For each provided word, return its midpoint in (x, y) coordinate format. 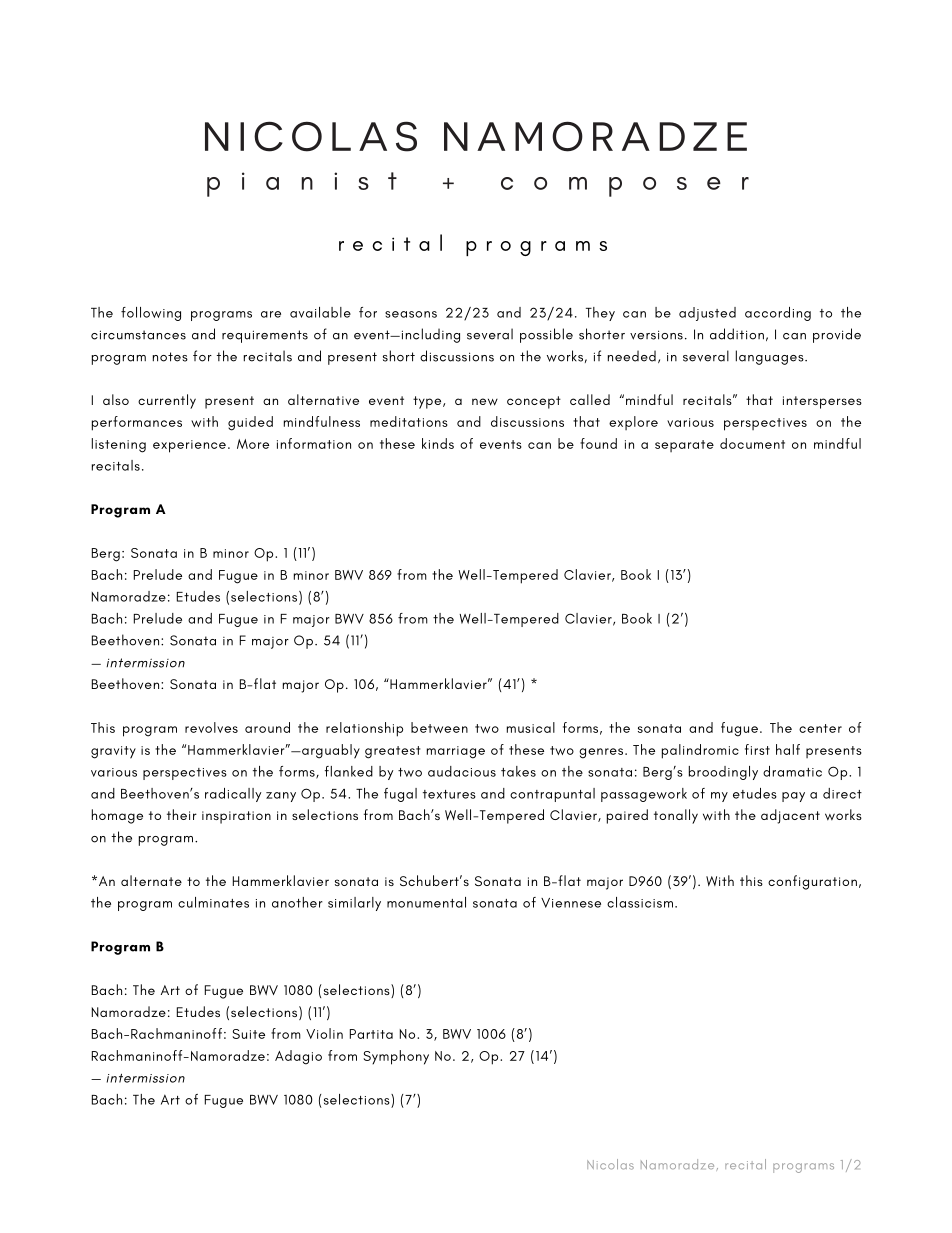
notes (170, 357)
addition (737, 334)
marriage (456, 752)
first (757, 749)
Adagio (298, 1057)
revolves (211, 727)
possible (546, 335)
